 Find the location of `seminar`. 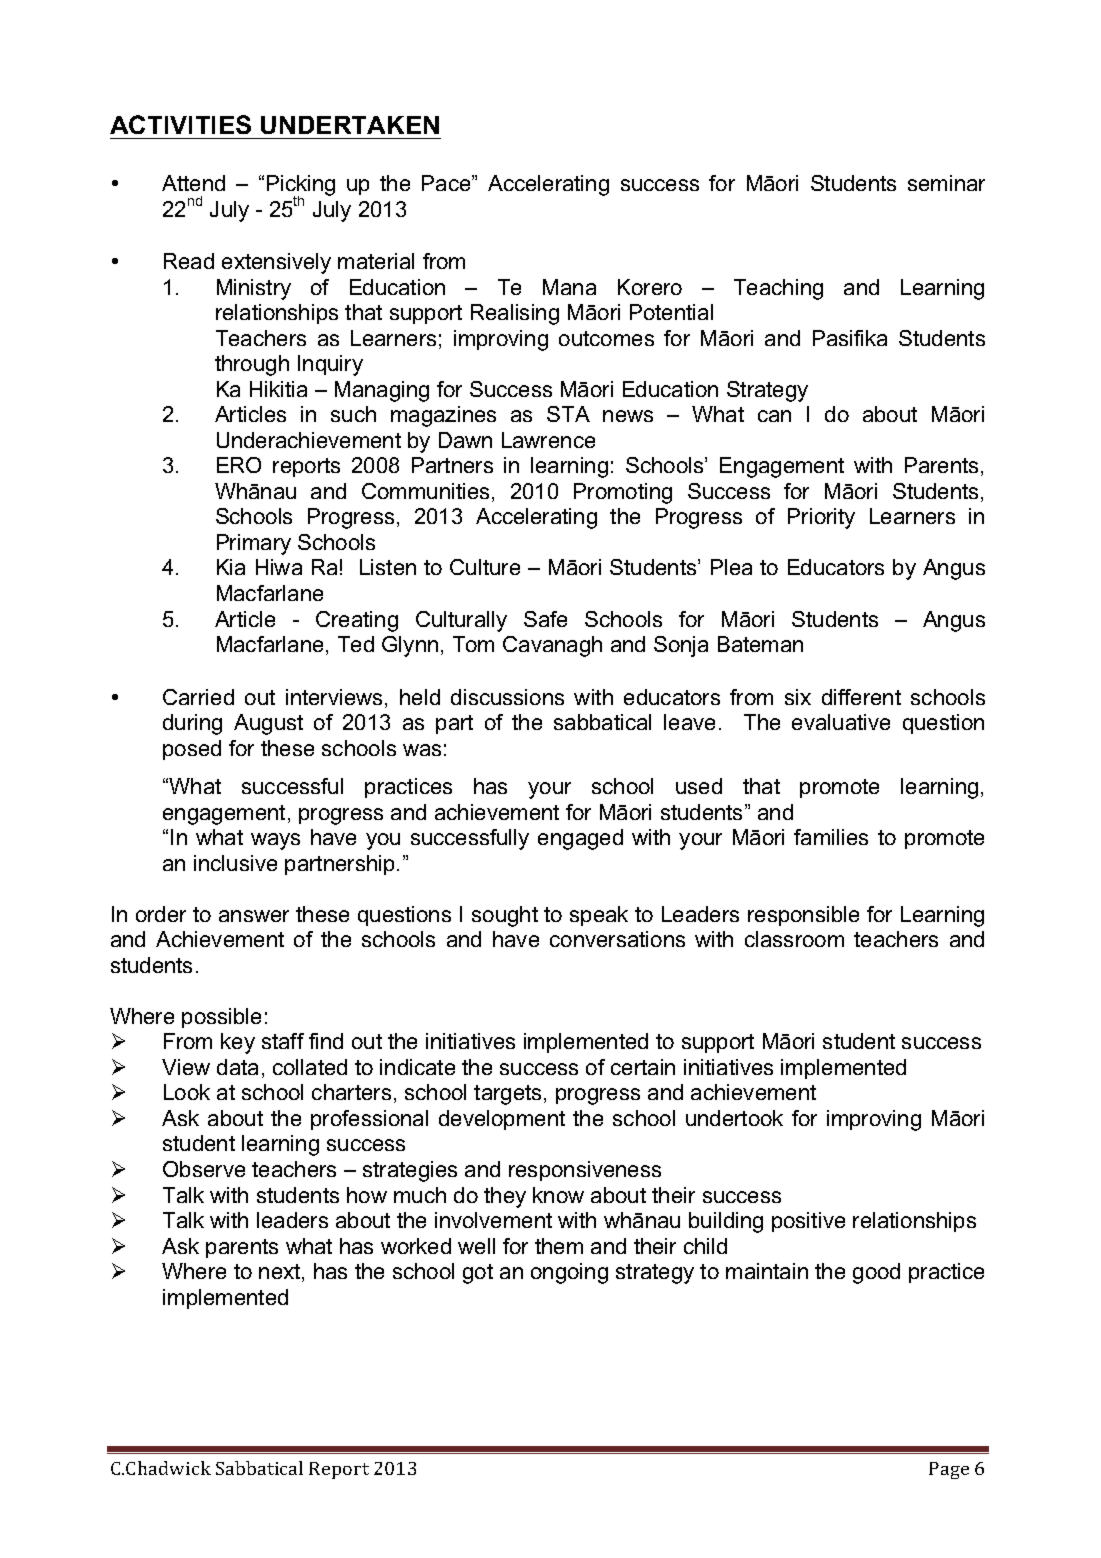

seminar is located at coordinates (946, 183).
